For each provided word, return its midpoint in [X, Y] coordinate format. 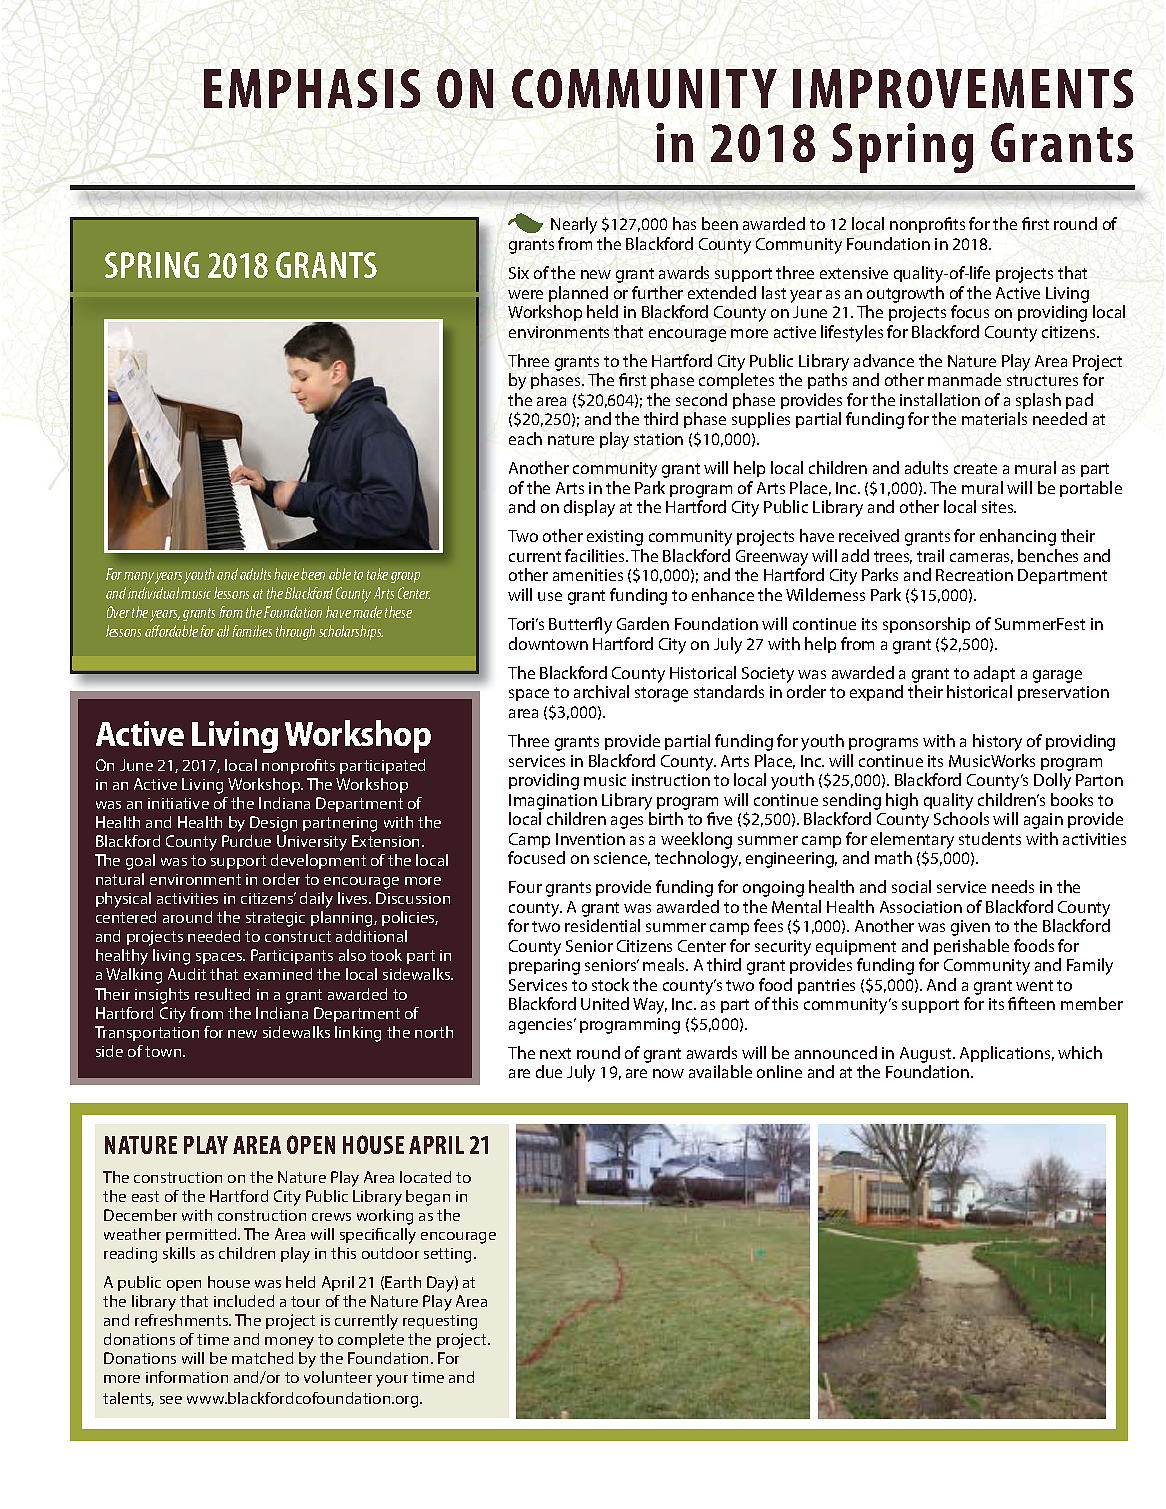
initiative [178, 803]
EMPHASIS [312, 88]
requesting [440, 1322]
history [997, 742]
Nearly [574, 225]
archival [601, 691]
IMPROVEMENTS [963, 88]
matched [262, 1358]
